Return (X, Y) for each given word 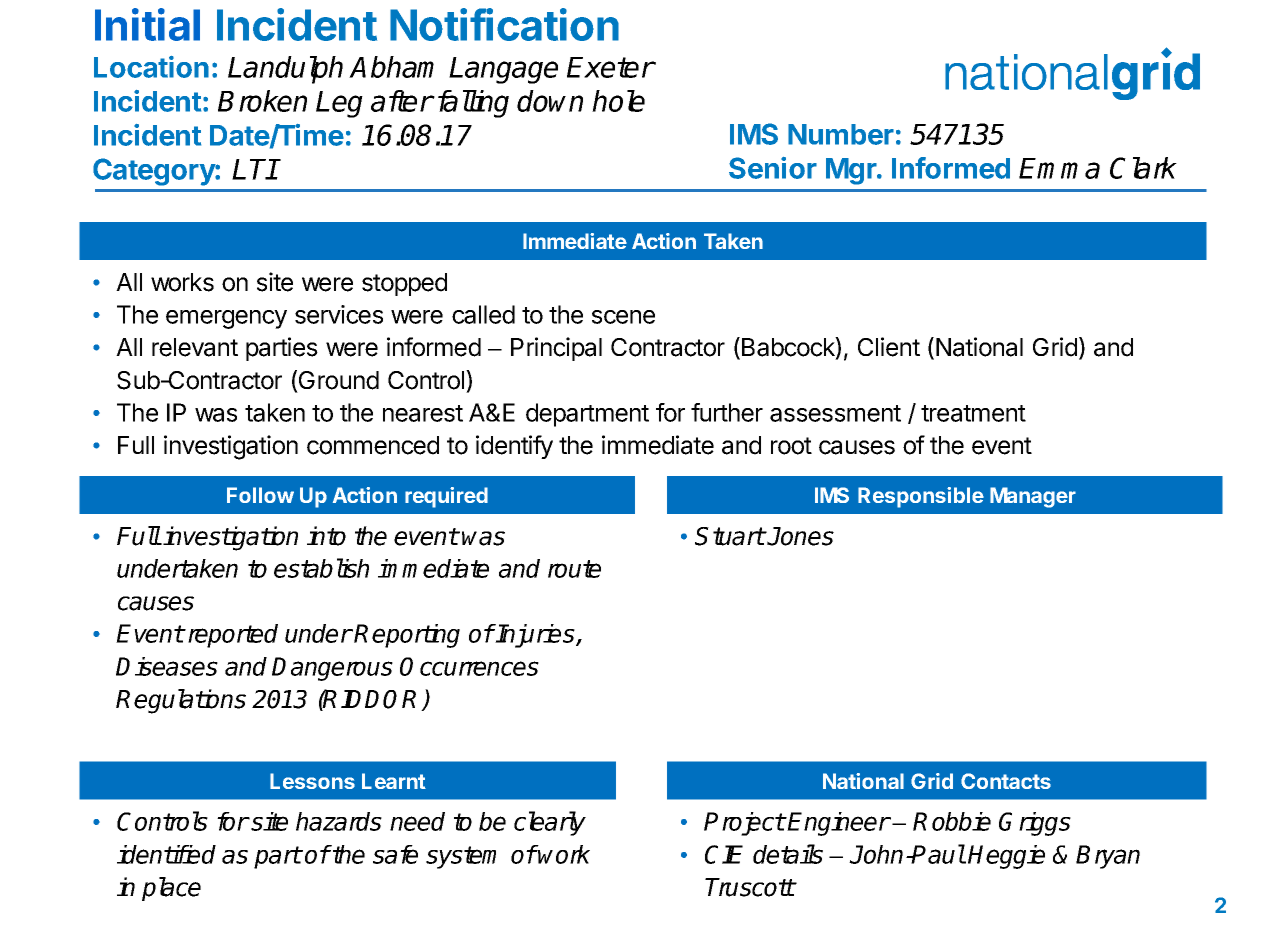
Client (889, 347)
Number (841, 134)
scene (623, 317)
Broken (262, 101)
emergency (226, 319)
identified (166, 854)
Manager (1033, 497)
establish (321, 568)
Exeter (610, 67)
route (574, 569)
